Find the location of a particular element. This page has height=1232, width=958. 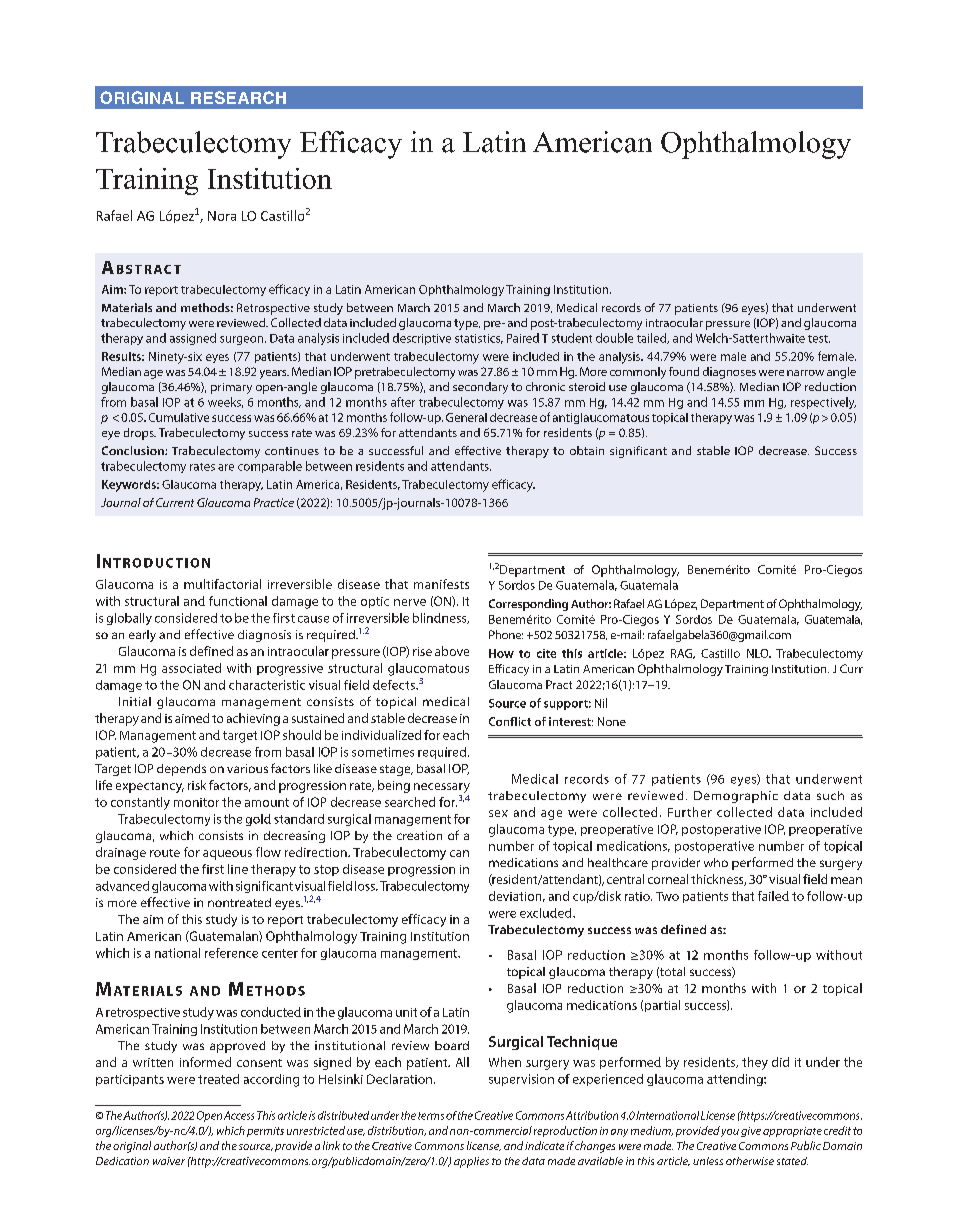

RESEARCH is located at coordinates (238, 97).
